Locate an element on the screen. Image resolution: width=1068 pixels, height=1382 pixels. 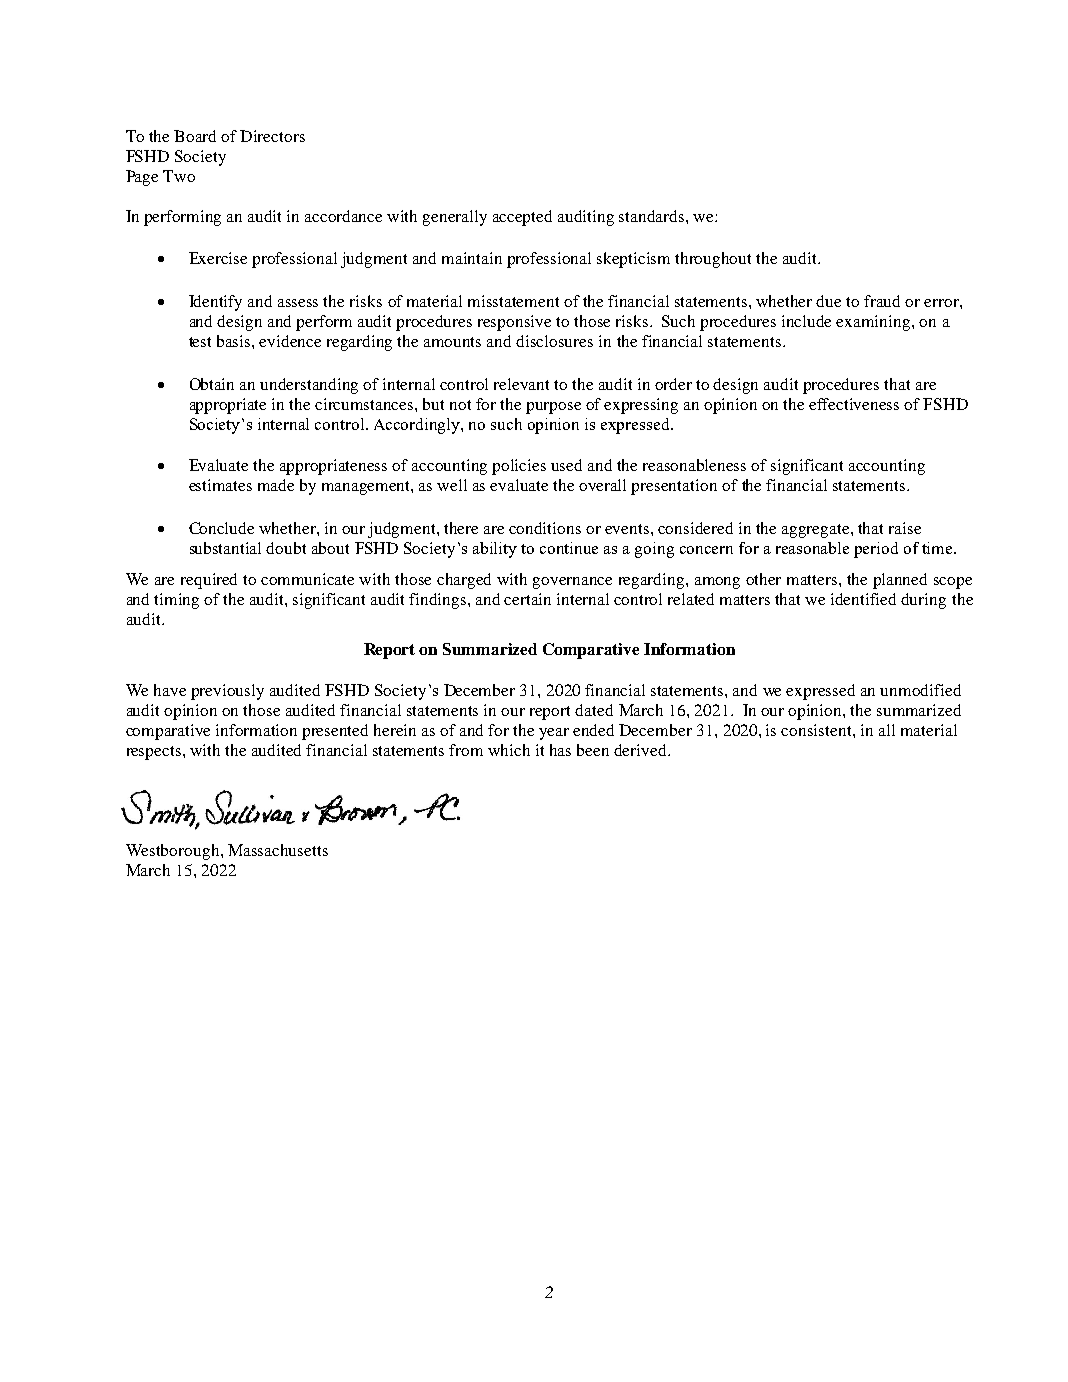
Directors is located at coordinates (272, 136).
